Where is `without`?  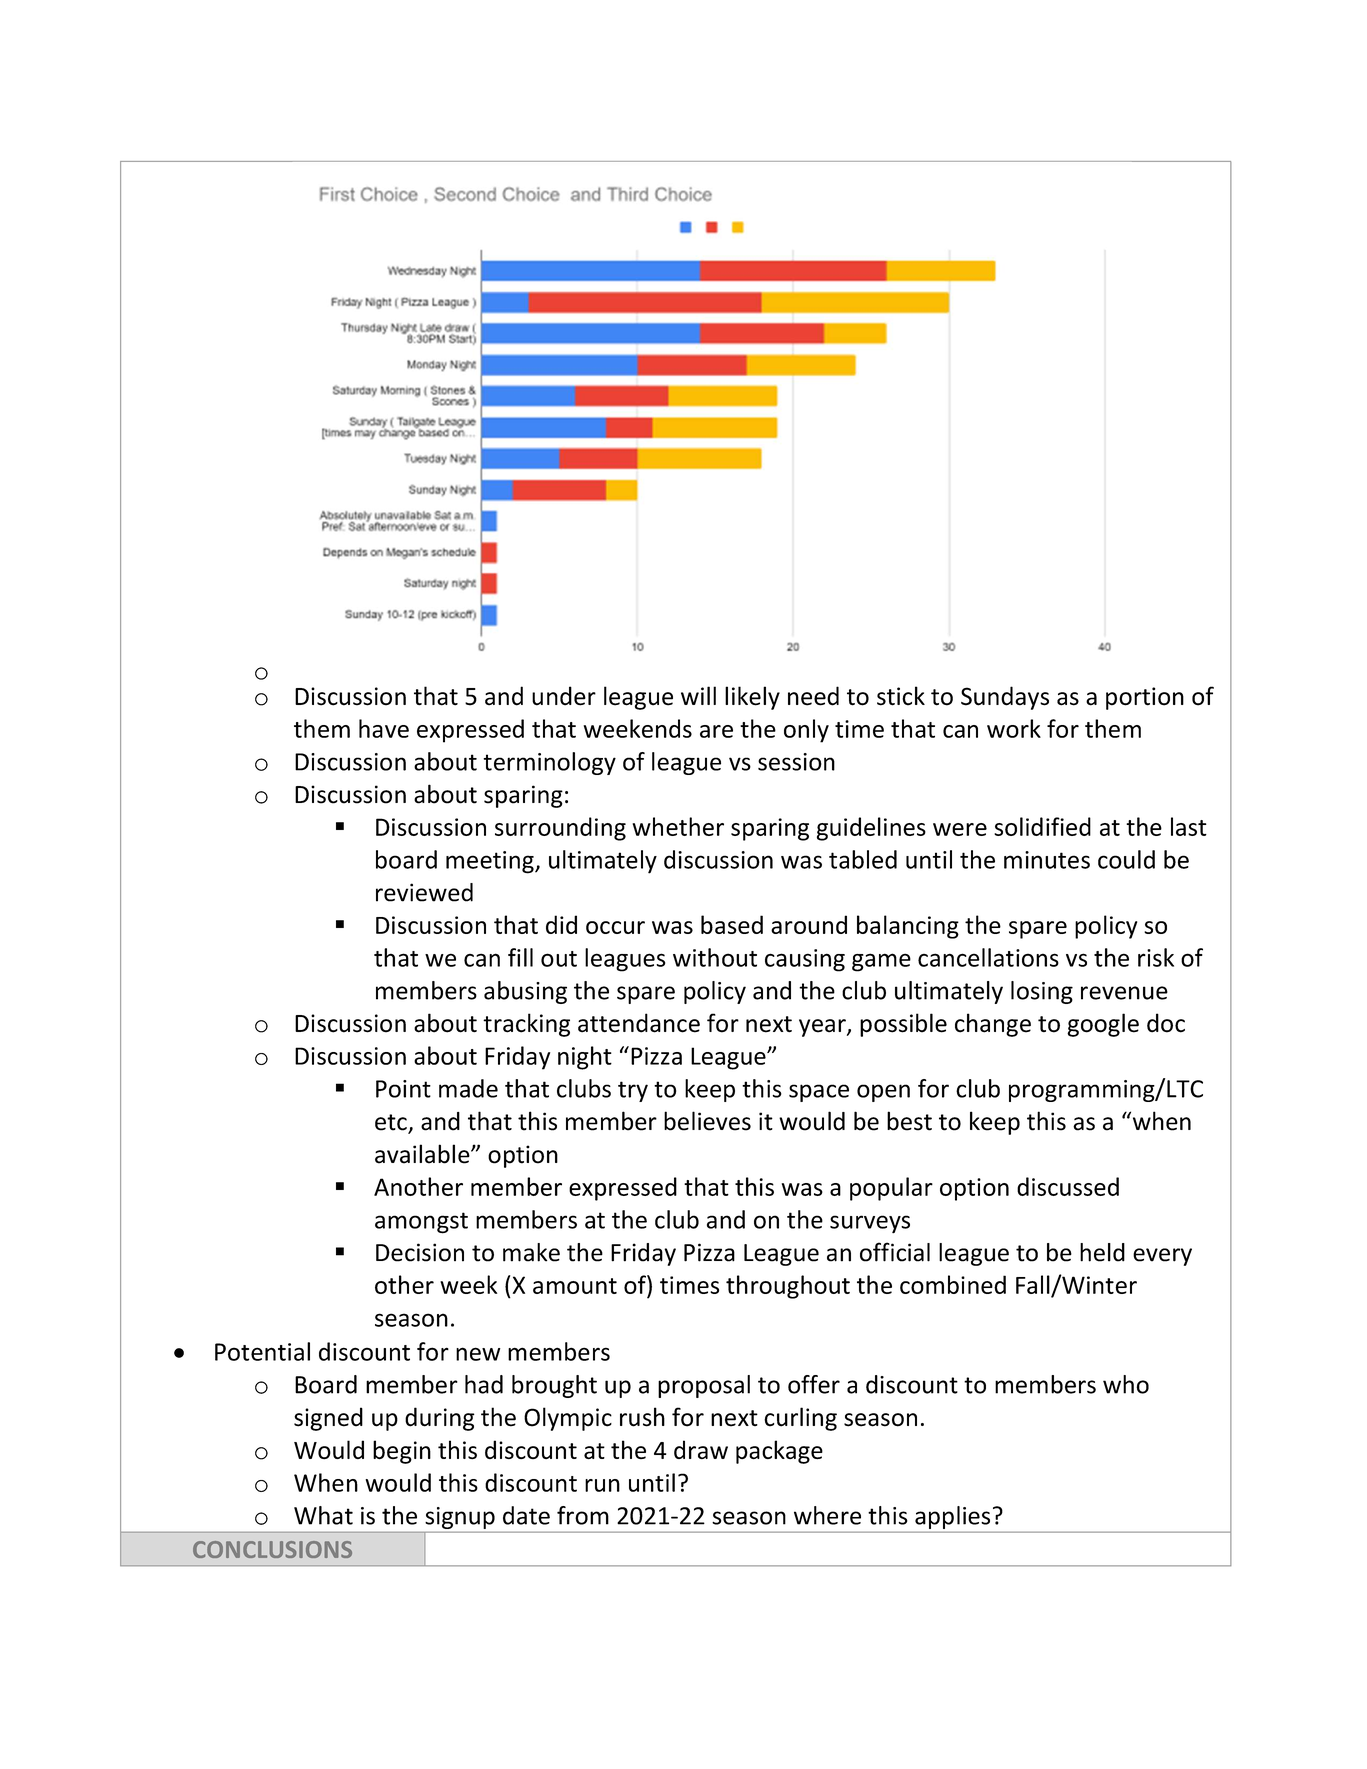 without is located at coordinates (715, 957).
